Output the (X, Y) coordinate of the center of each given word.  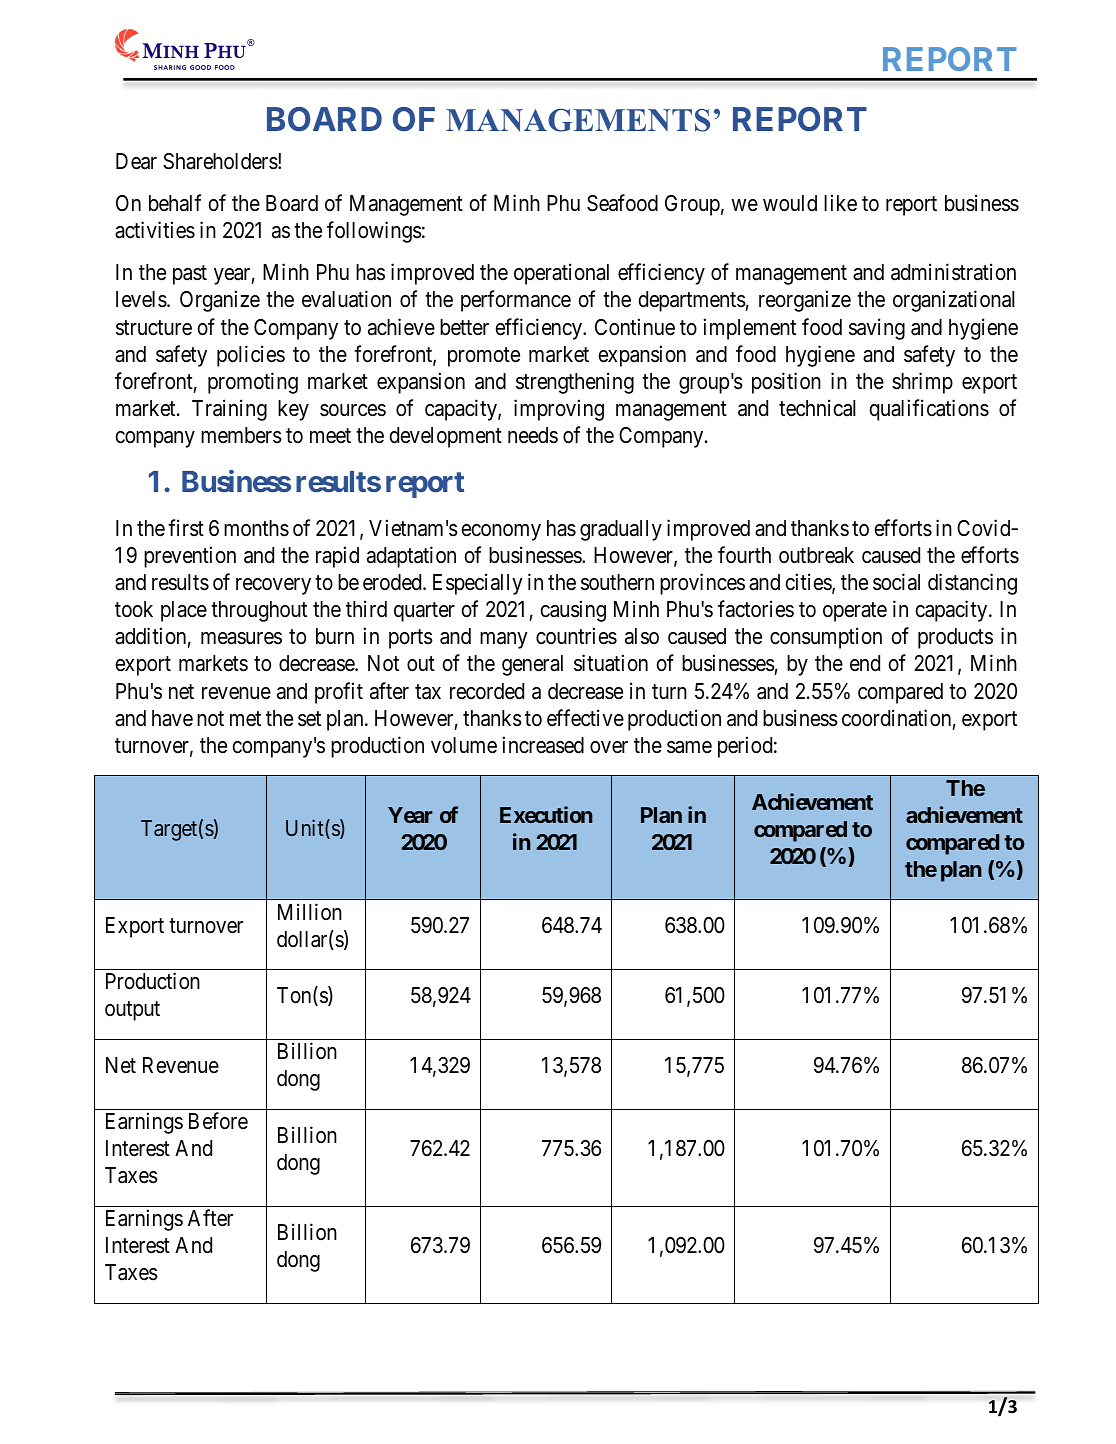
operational (561, 274)
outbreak (816, 555)
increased (543, 745)
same (689, 747)
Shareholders (220, 161)
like (840, 203)
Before (218, 1121)
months (256, 528)
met (245, 719)
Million (310, 911)
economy (501, 532)
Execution (546, 814)
